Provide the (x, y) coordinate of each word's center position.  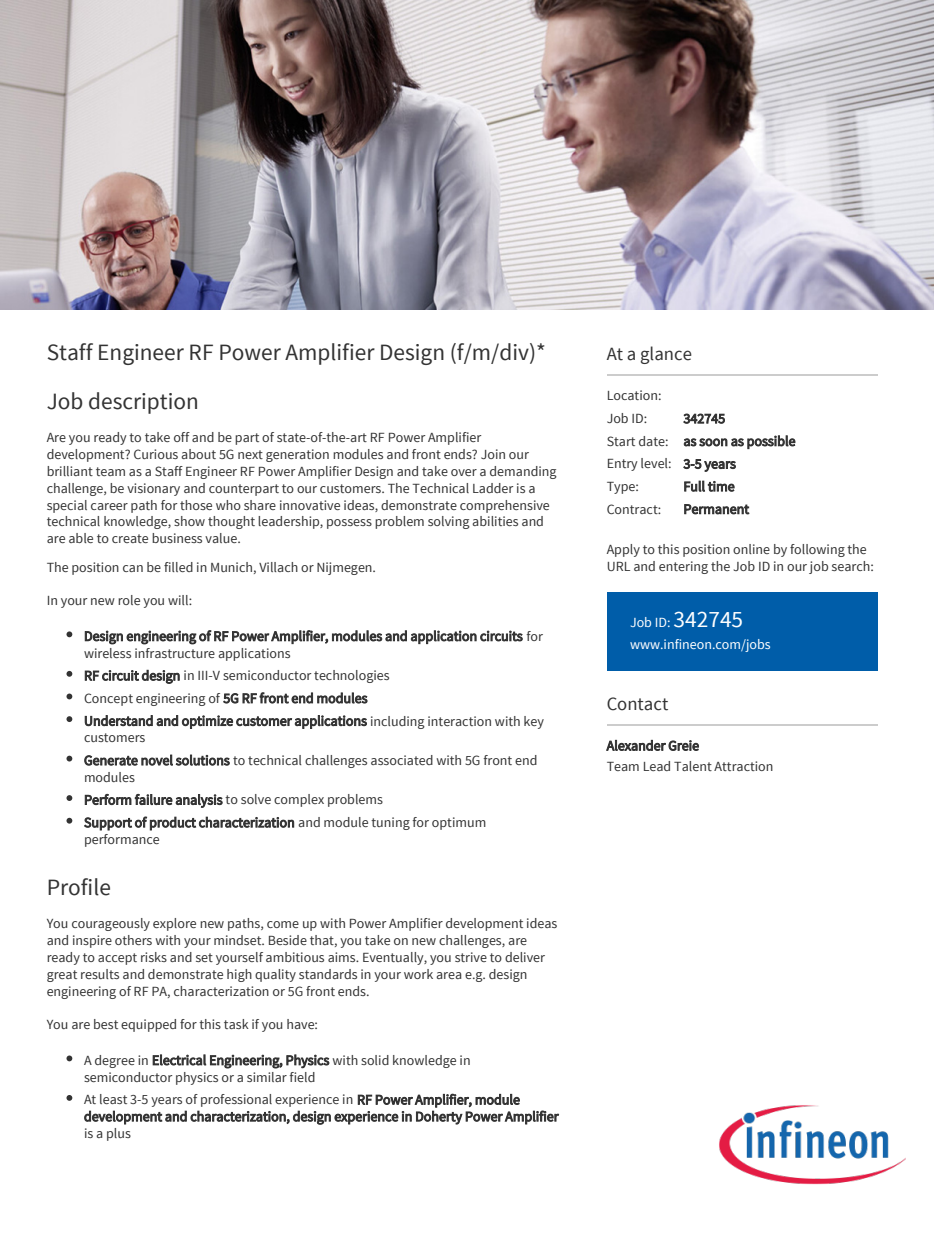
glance (666, 355)
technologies (351, 676)
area (449, 975)
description (143, 403)
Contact (637, 704)
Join (493, 454)
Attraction (743, 766)
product (173, 823)
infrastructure (175, 653)
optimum (459, 823)
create (130, 538)
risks (154, 957)
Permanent (717, 509)
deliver (525, 957)
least (113, 1099)
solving (449, 522)
